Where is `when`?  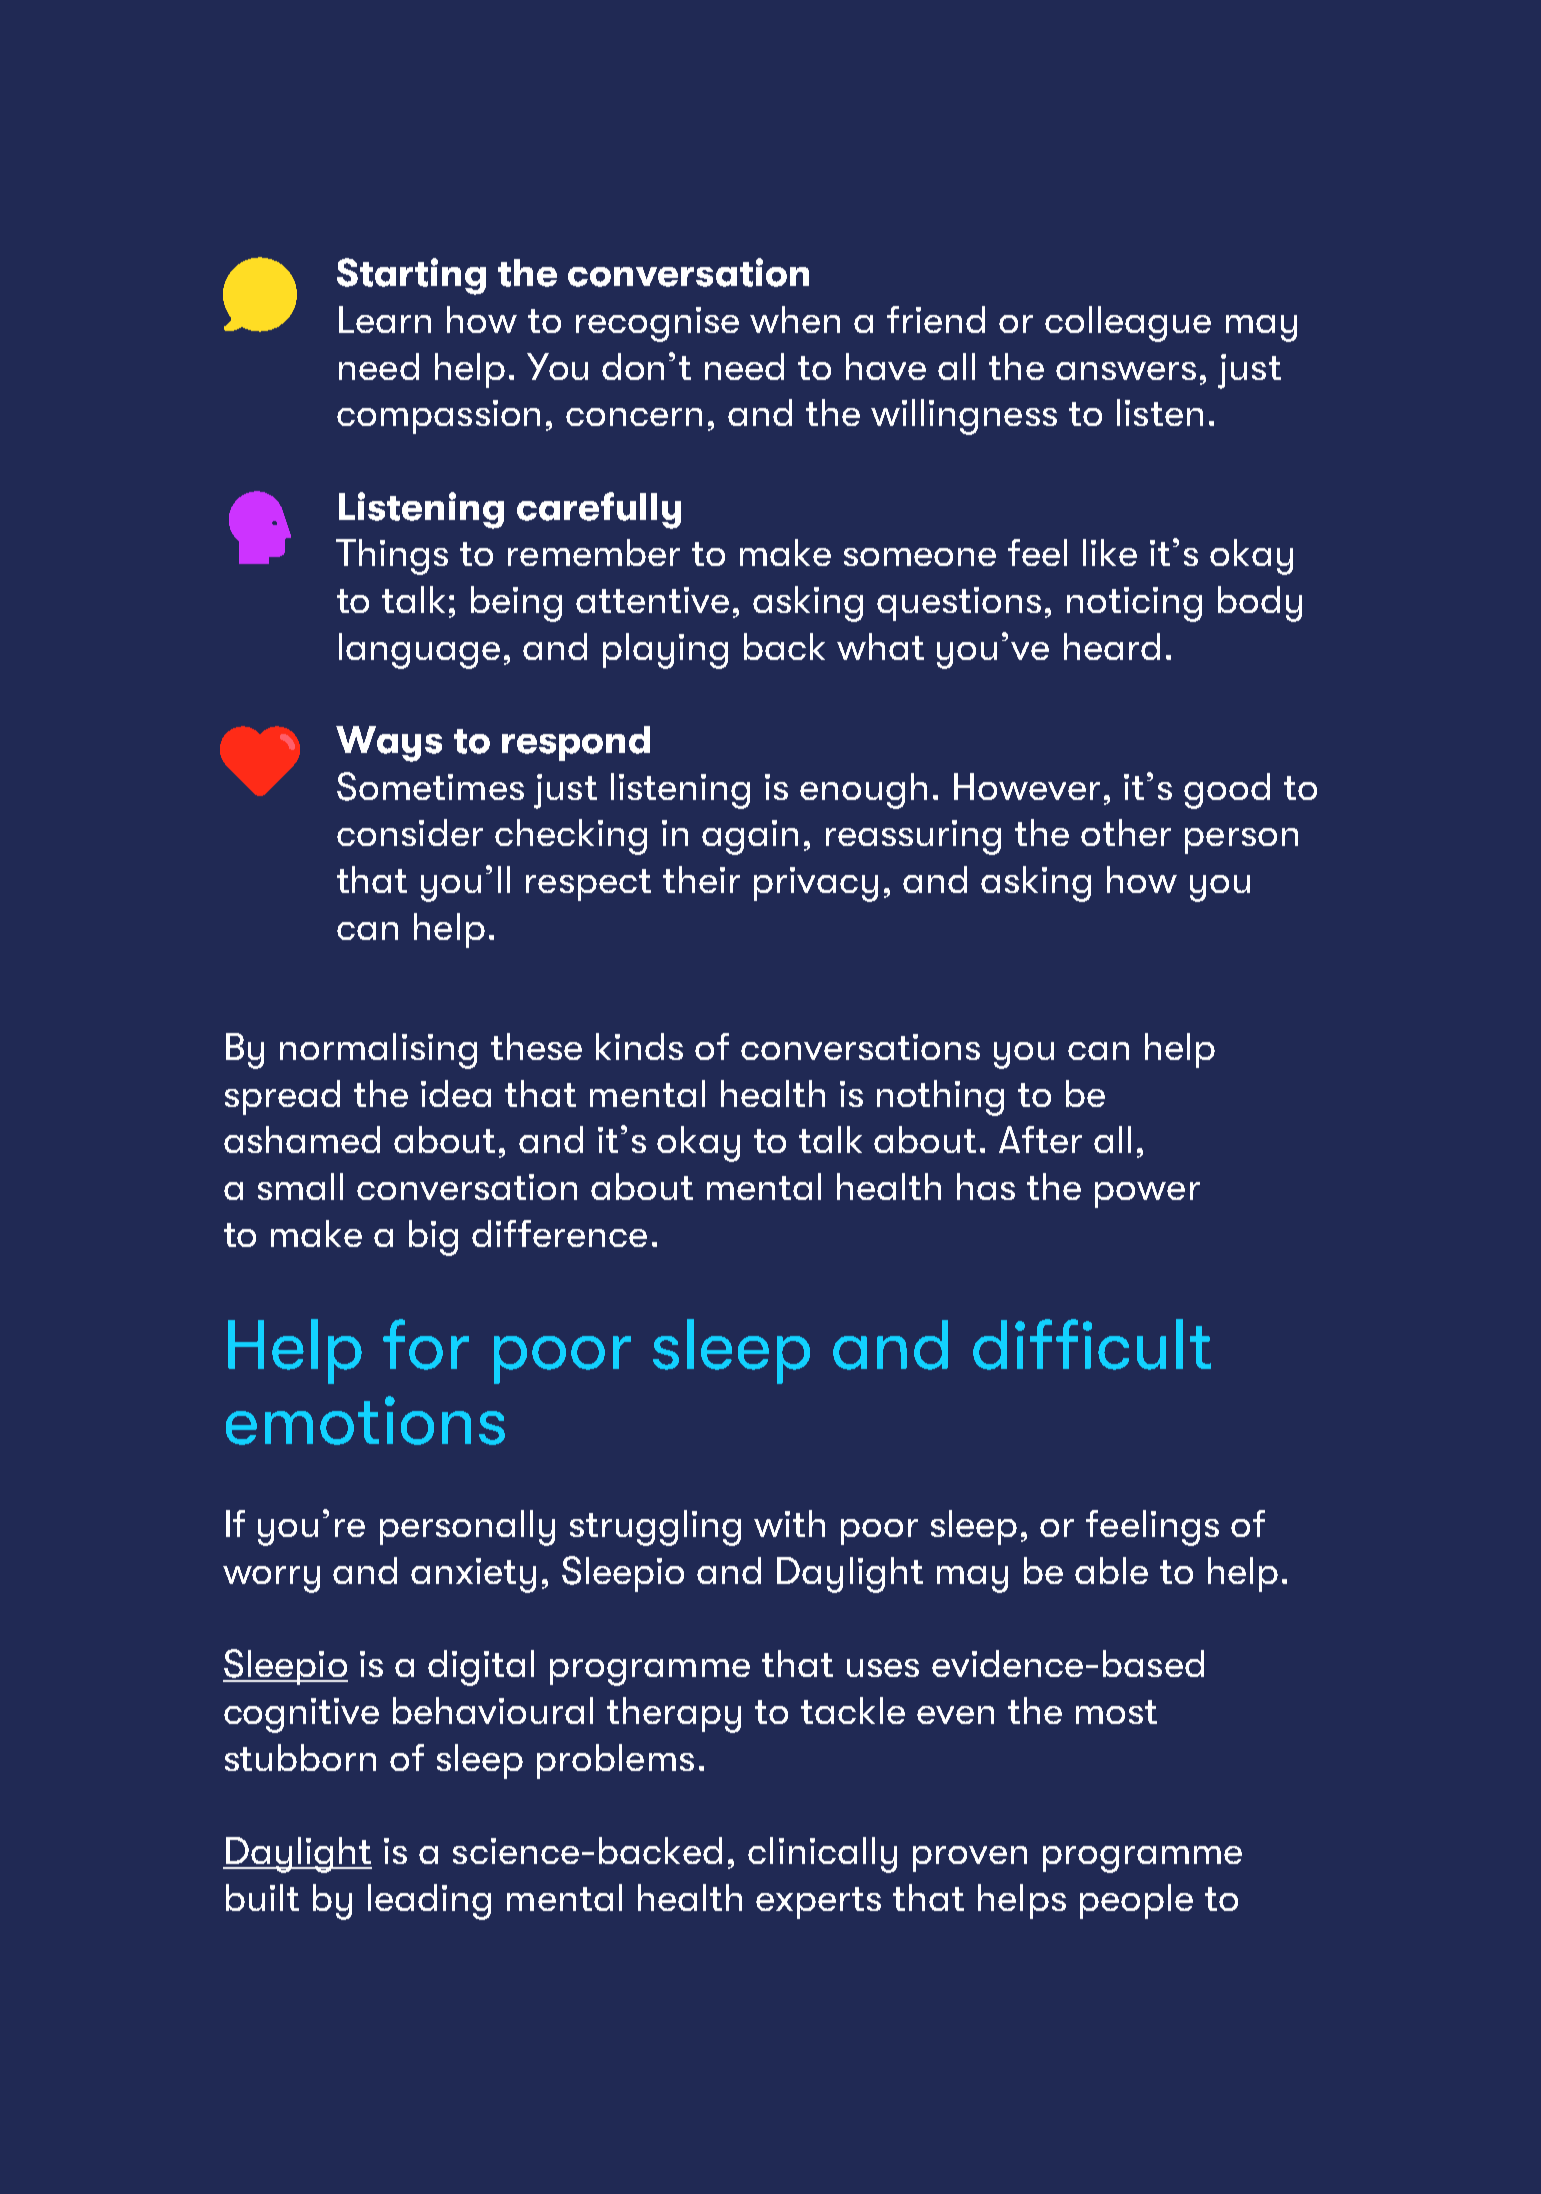
when is located at coordinates (795, 319).
